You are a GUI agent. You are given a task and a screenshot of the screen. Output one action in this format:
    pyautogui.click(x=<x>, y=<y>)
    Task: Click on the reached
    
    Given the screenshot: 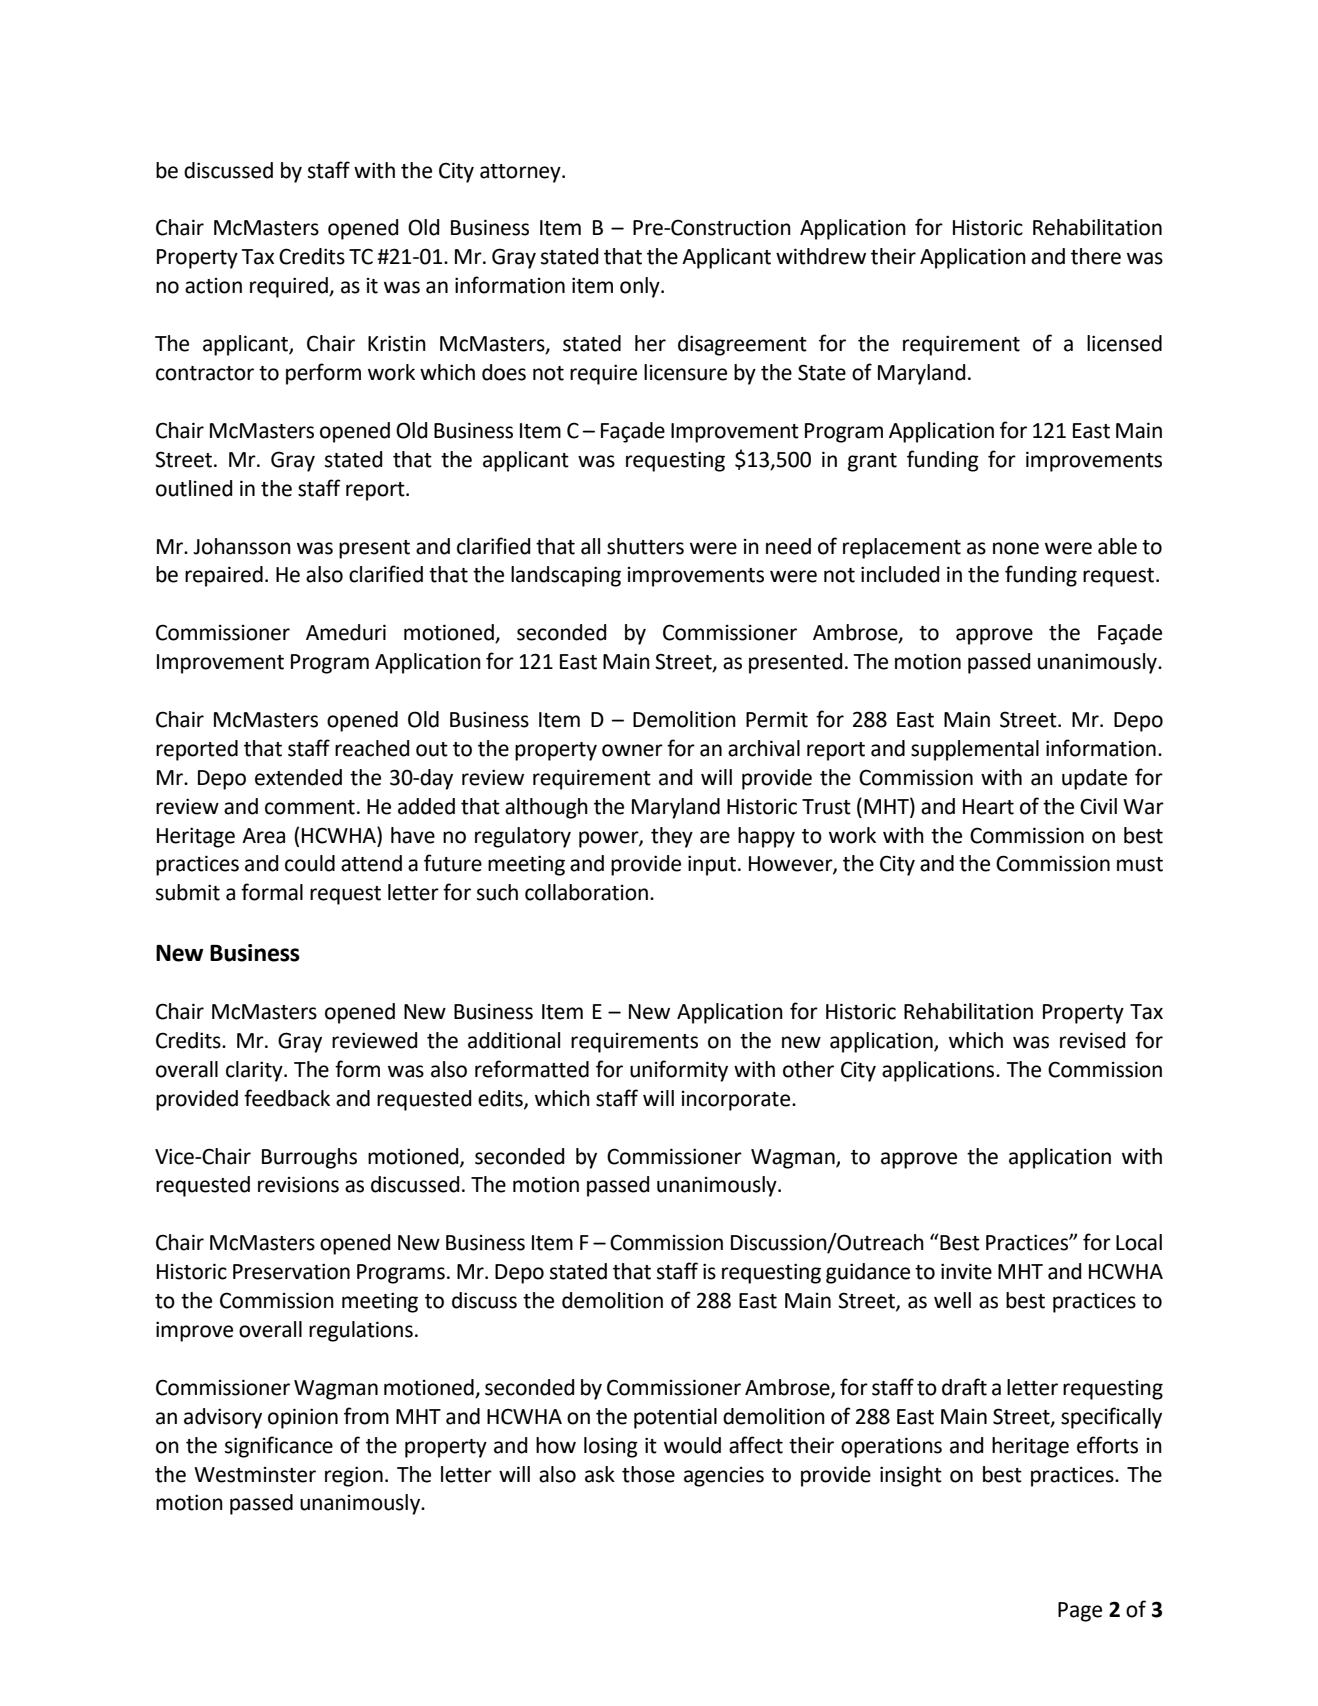 What is the action you would take?
    pyautogui.click(x=372, y=748)
